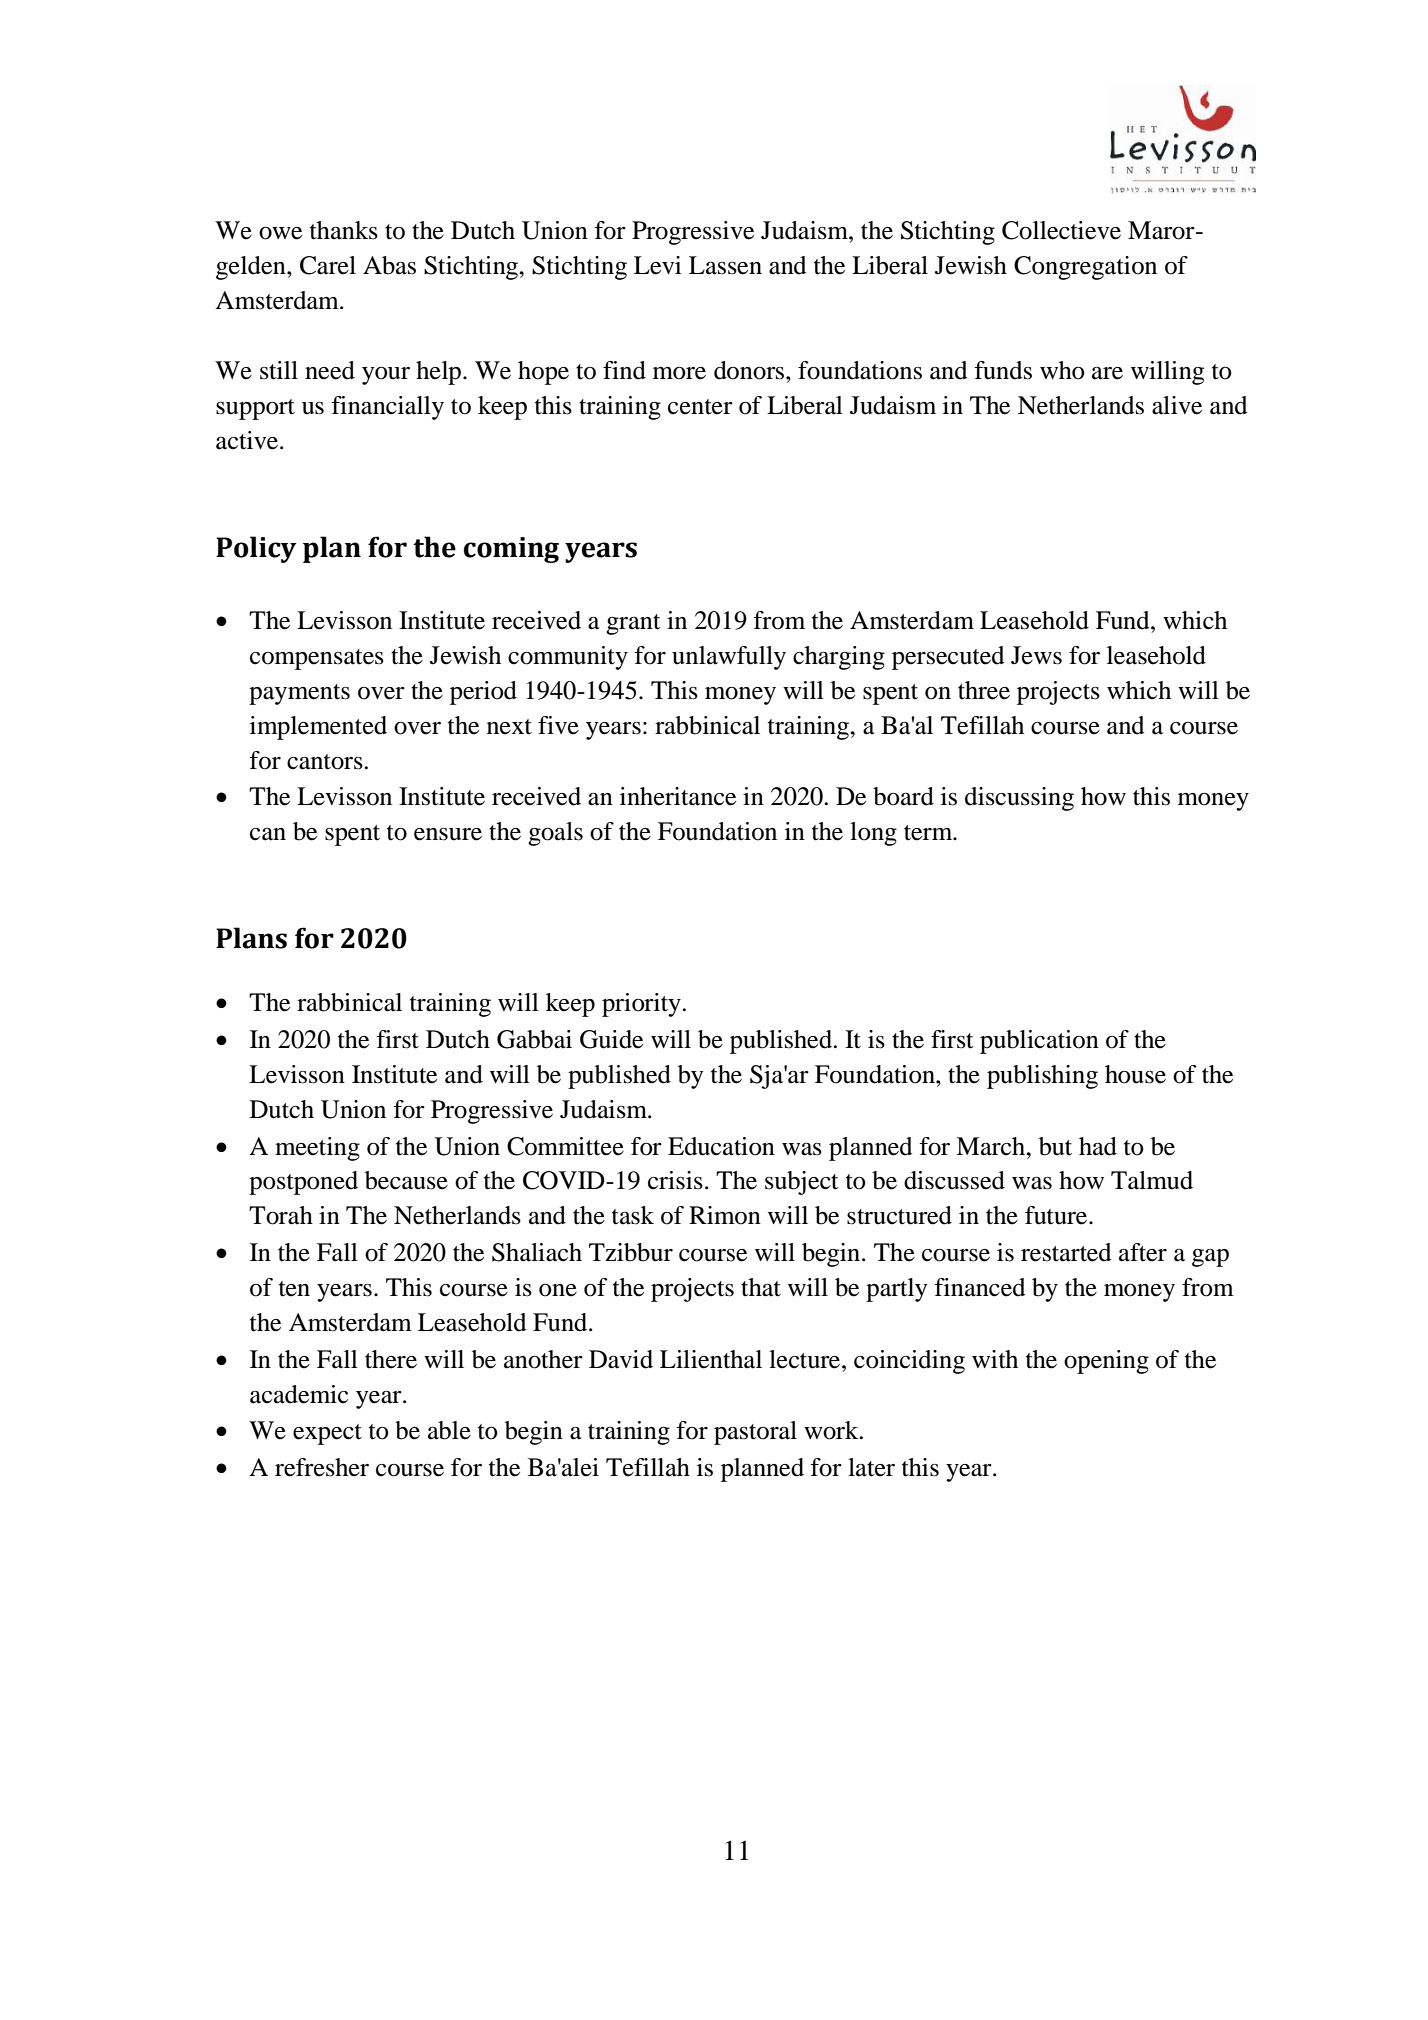 This screenshot has width=1428, height=2020. Describe the element at coordinates (1036, 655) in the screenshot. I see `Jews` at that location.
